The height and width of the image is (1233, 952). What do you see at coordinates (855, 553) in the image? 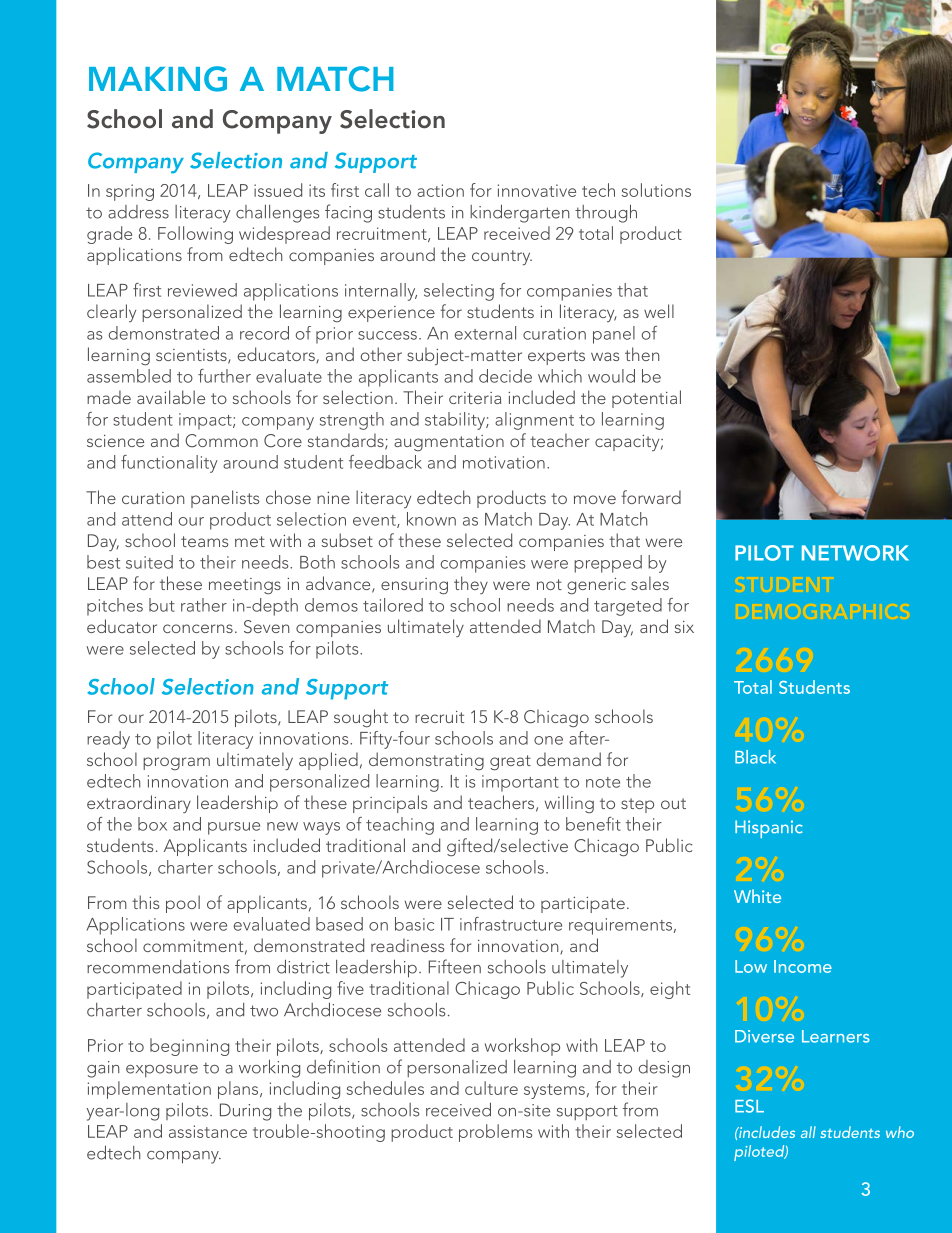
I see `NETWORK` at bounding box center [855, 553].
